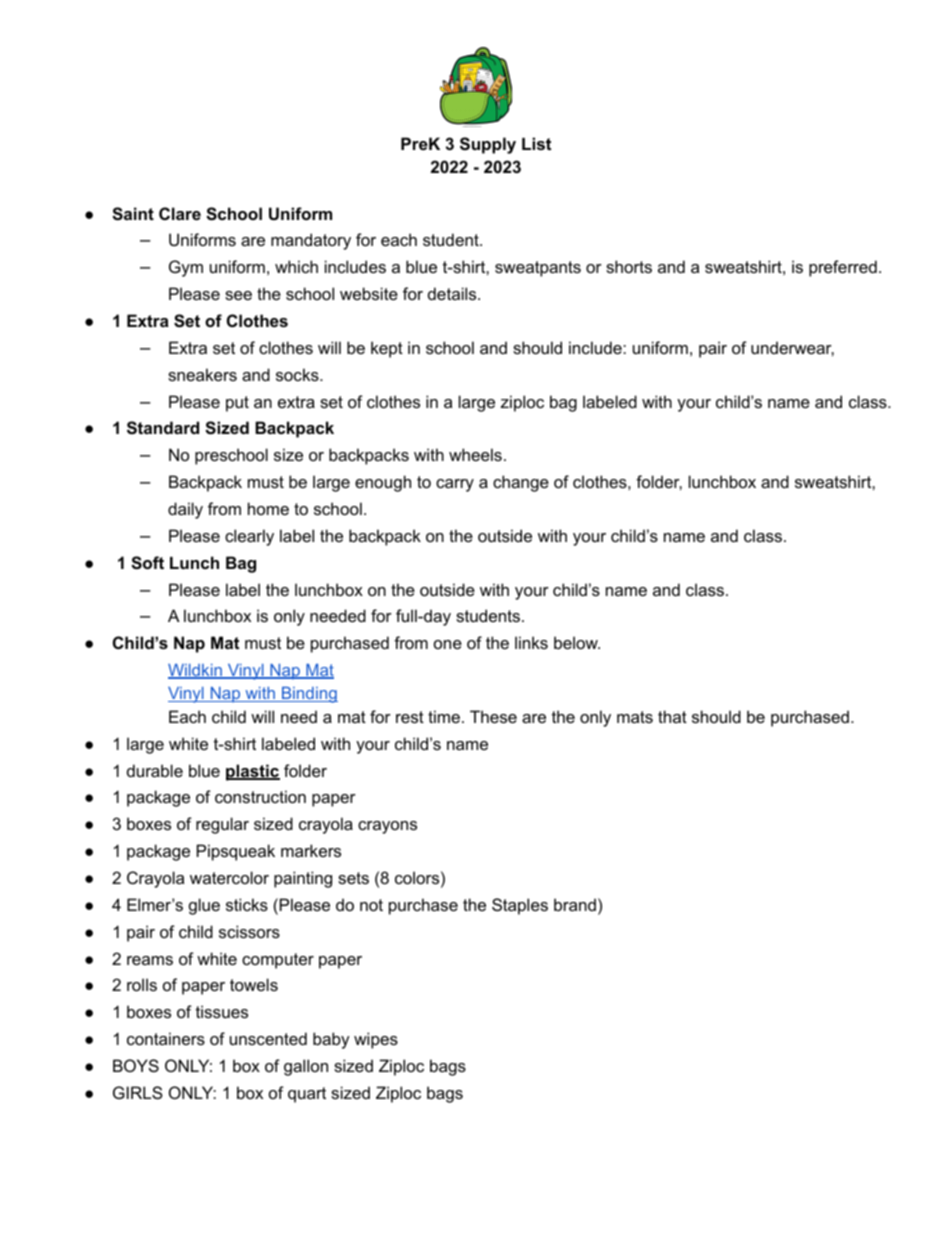  I want to click on shorts, so click(629, 266).
